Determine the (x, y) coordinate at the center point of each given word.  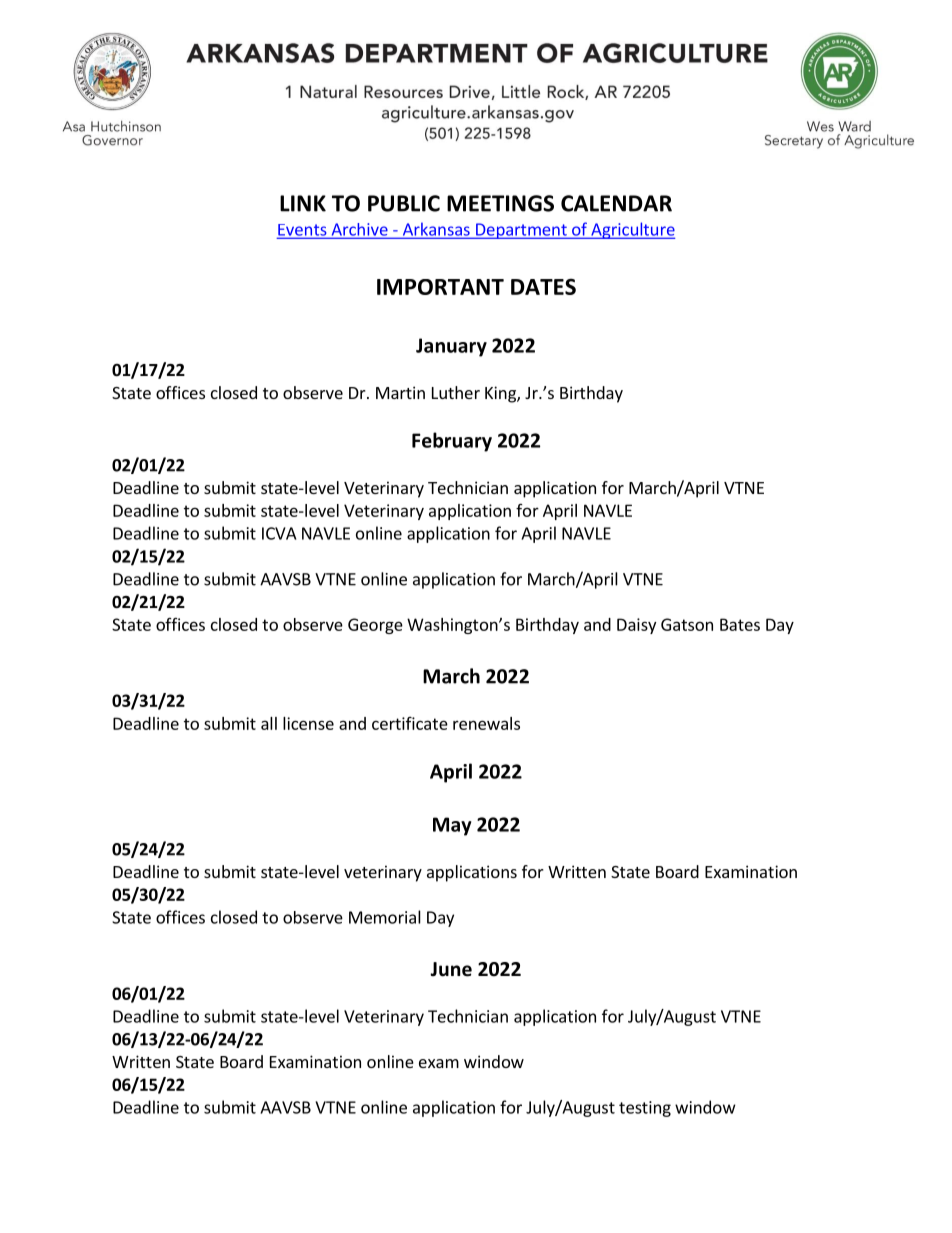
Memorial (385, 917)
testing (645, 1109)
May (452, 826)
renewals (486, 723)
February (452, 442)
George (375, 626)
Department (521, 231)
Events (303, 231)
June (451, 969)
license (308, 723)
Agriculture (632, 230)
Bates (740, 624)
